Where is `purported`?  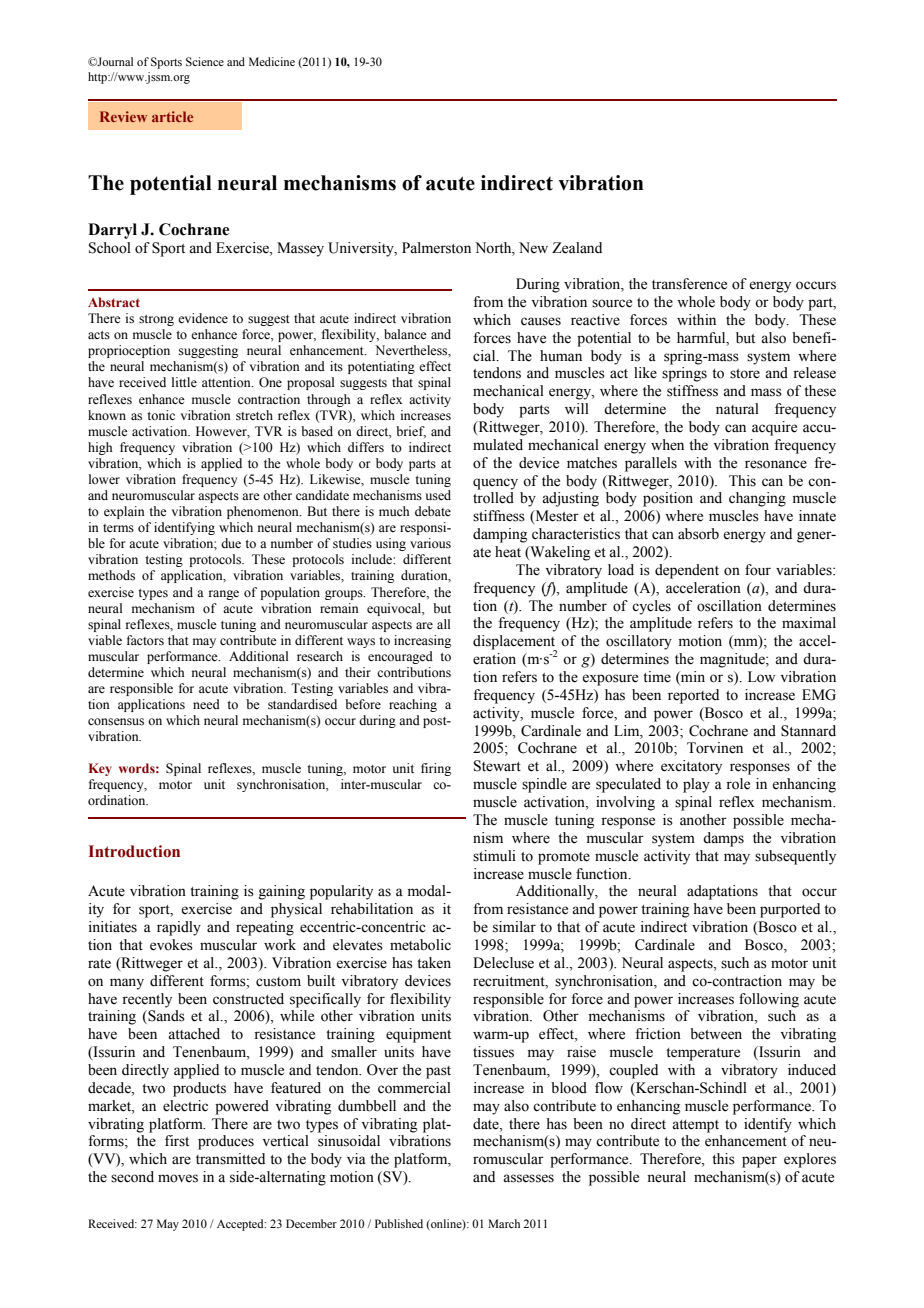 purported is located at coordinates (790, 910).
